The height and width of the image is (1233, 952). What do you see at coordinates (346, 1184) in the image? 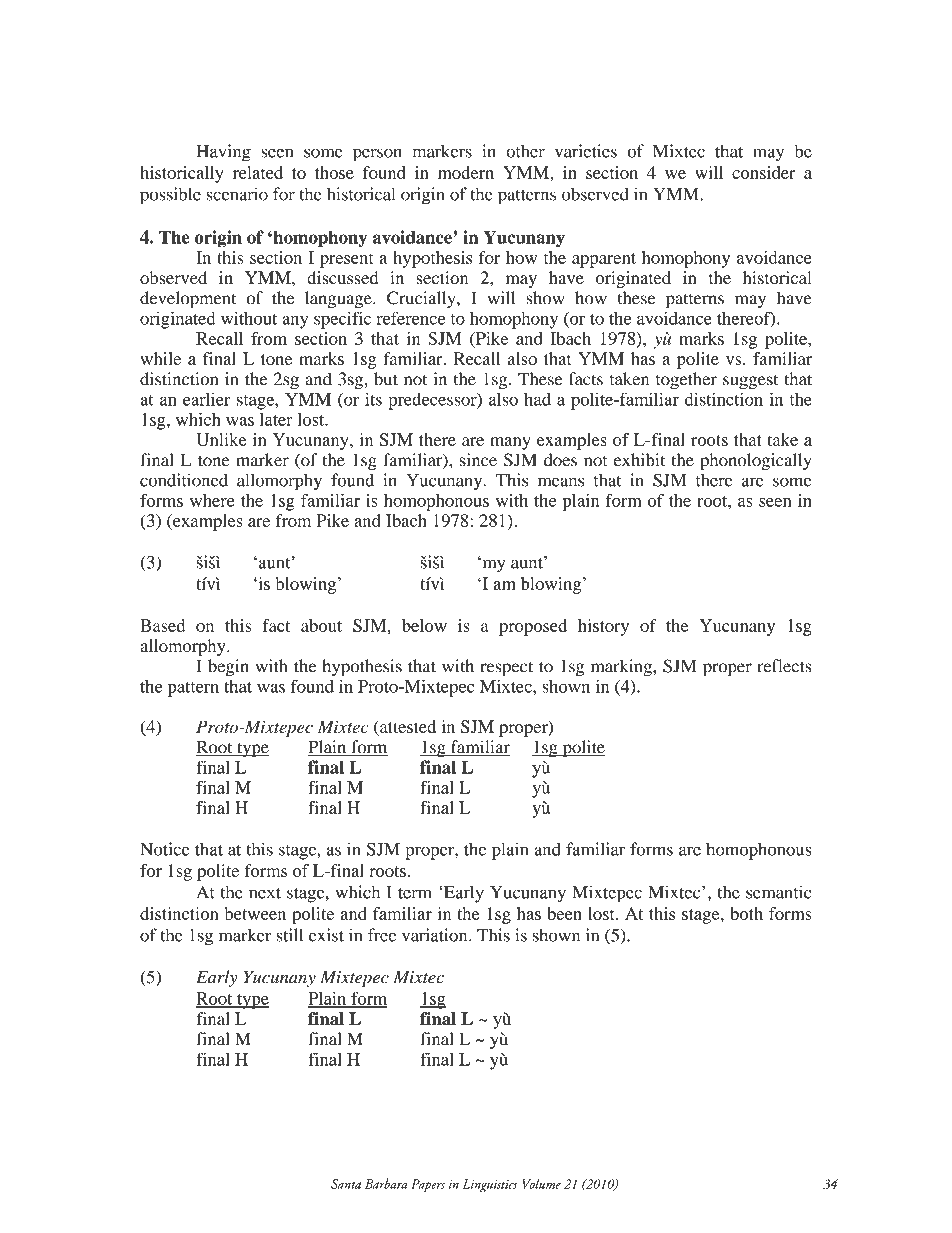
I see `Santa` at bounding box center [346, 1184].
